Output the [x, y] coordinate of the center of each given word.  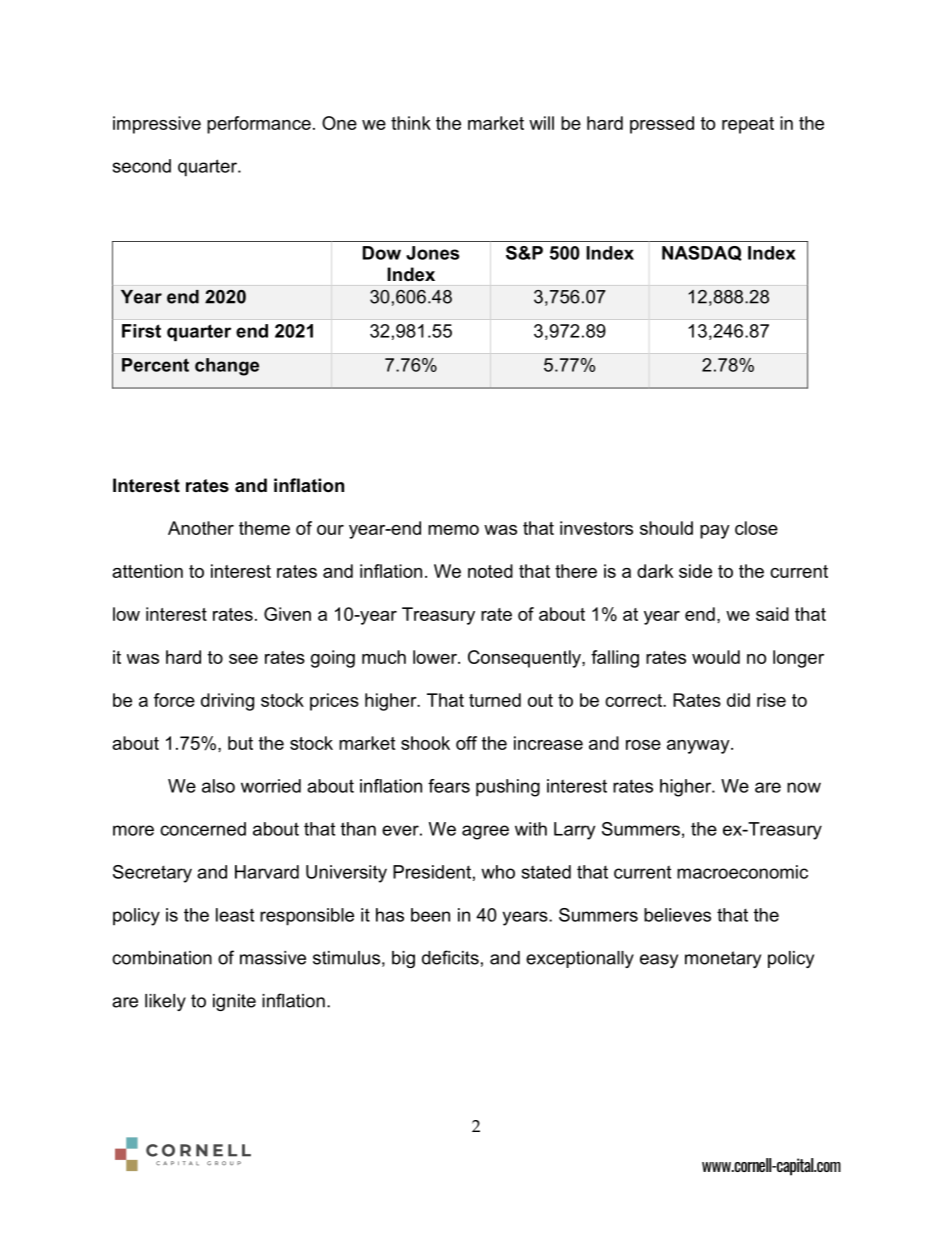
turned [495, 700]
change [227, 367]
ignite [234, 1002]
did [738, 700]
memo [453, 530]
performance [259, 125]
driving [227, 702]
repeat [748, 125]
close [756, 528]
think [411, 123]
